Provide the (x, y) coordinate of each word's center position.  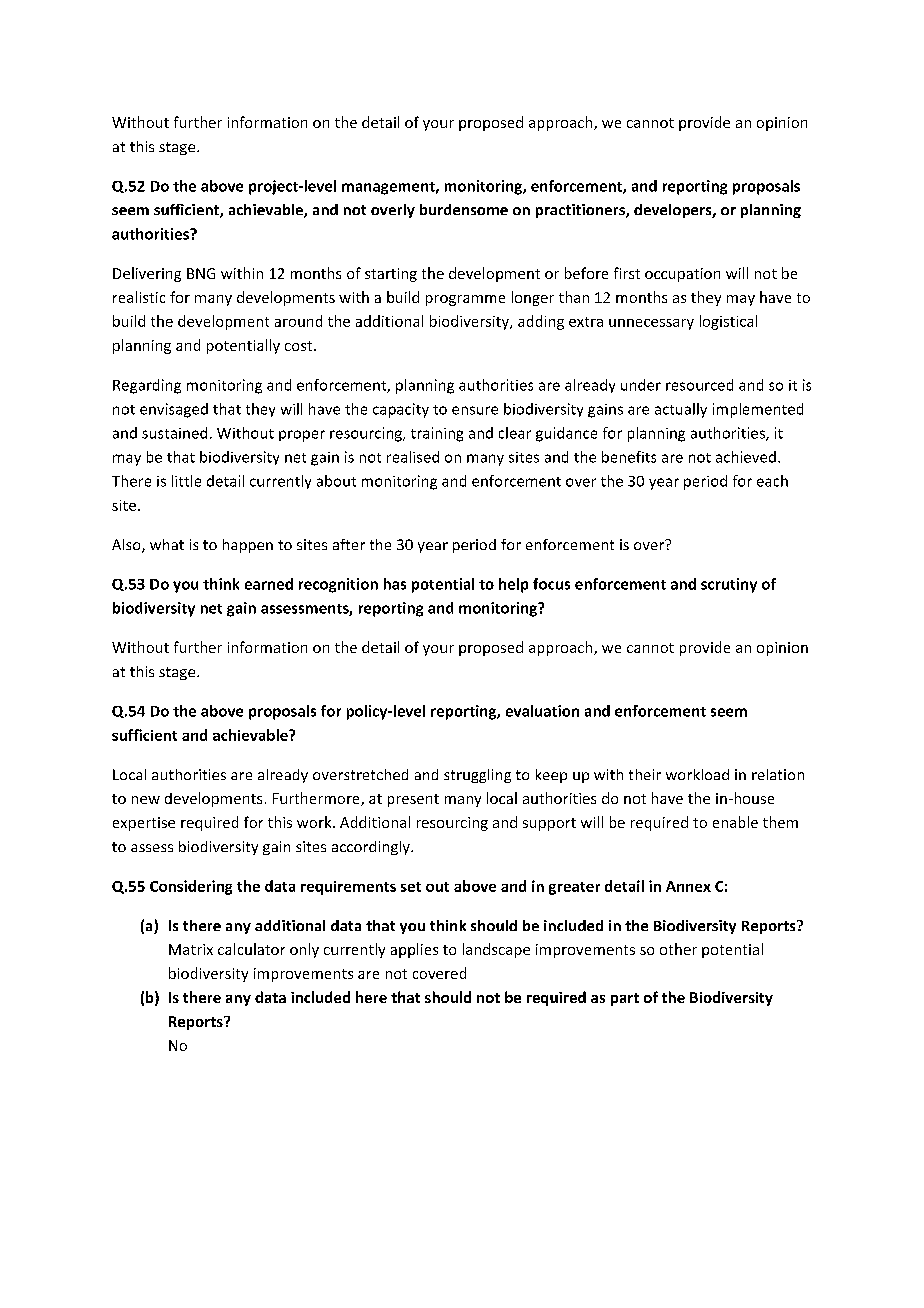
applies (414, 950)
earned (269, 584)
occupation (682, 275)
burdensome (464, 209)
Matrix (191, 949)
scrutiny (729, 585)
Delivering (147, 274)
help (513, 585)
